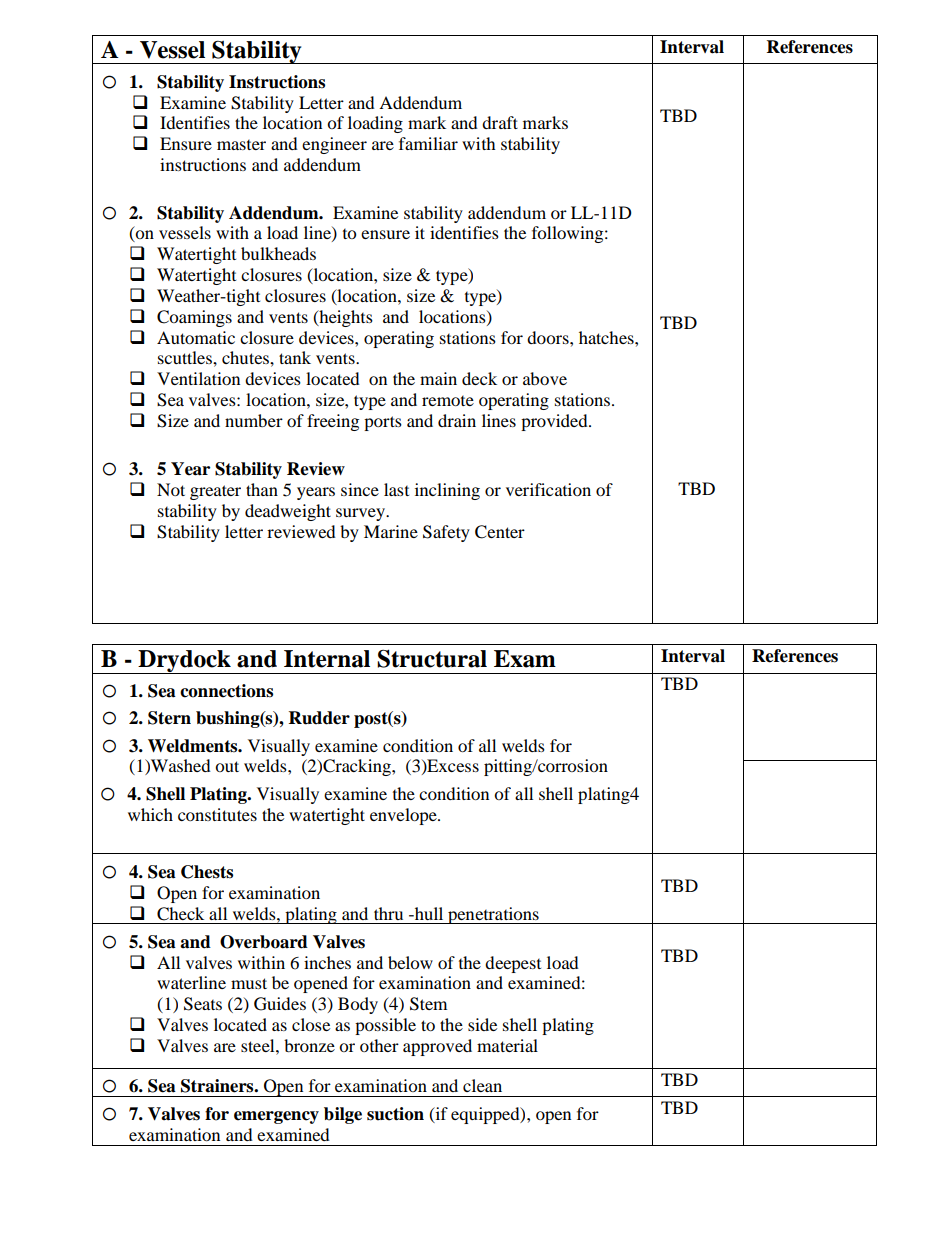 This screenshot has width=952, height=1233. I want to click on penetrations, so click(493, 915).
